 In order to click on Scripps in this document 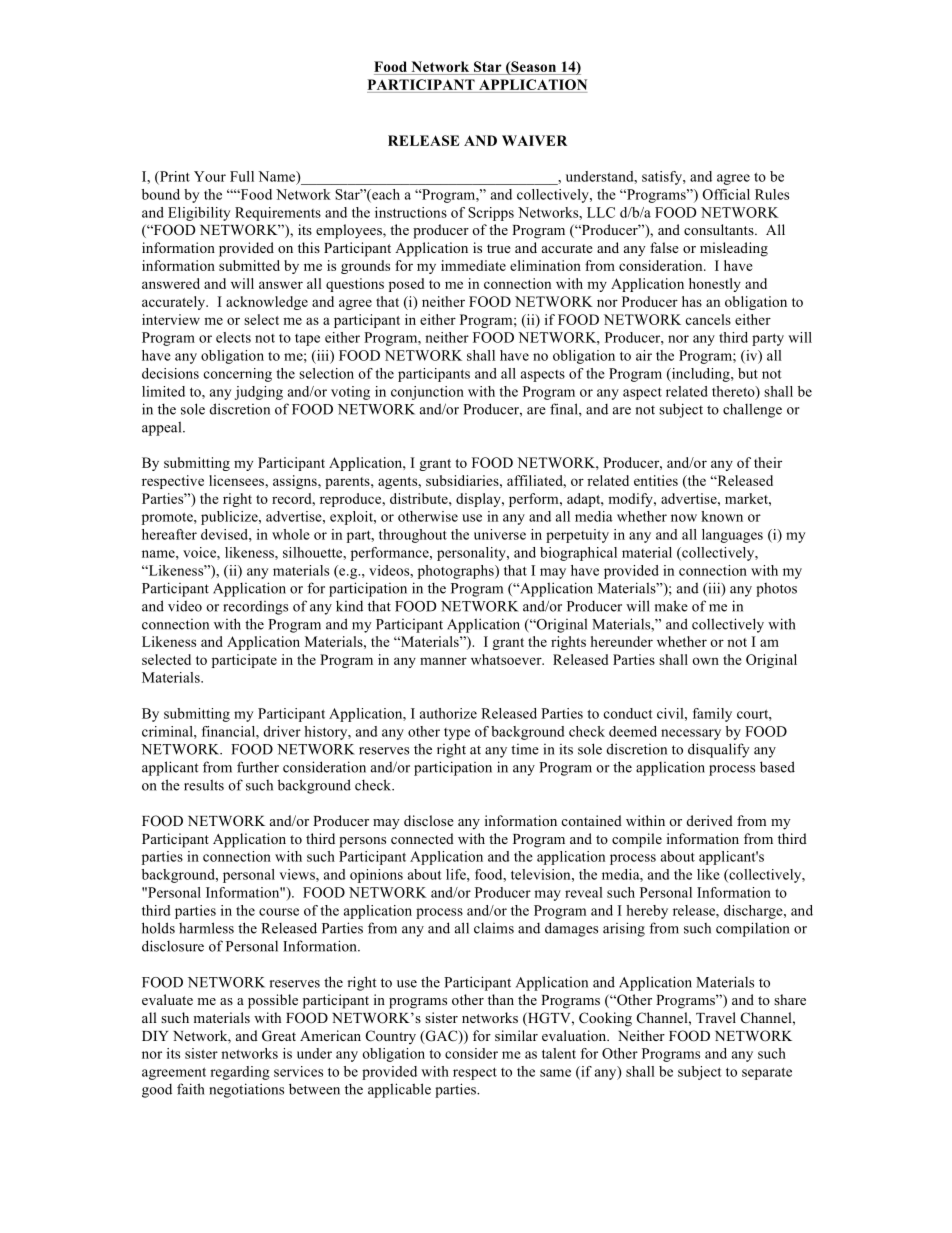, I will do `click(491, 214)`.
